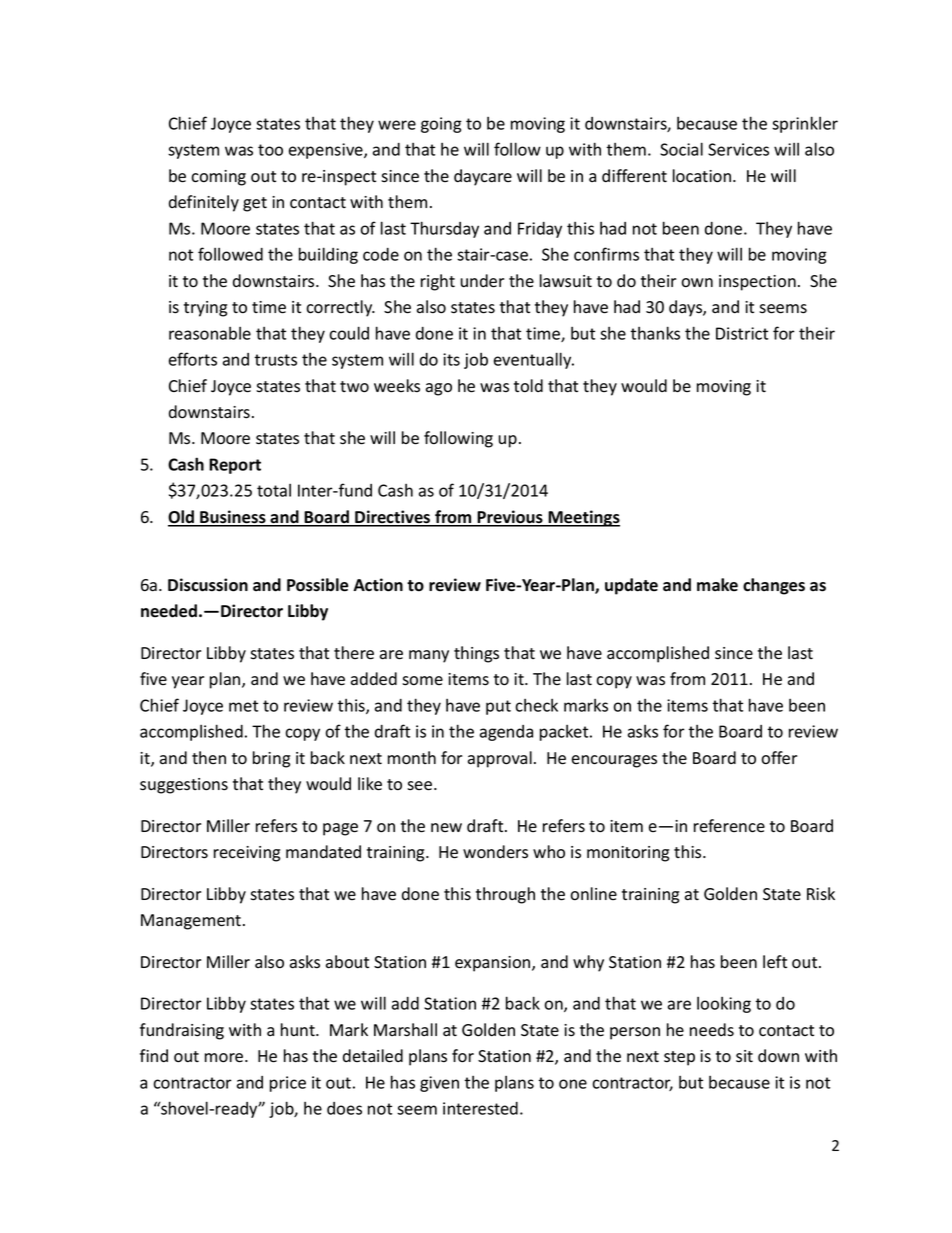 This image has width=952, height=1233. What do you see at coordinates (476, 654) in the image?
I see `things` at bounding box center [476, 654].
